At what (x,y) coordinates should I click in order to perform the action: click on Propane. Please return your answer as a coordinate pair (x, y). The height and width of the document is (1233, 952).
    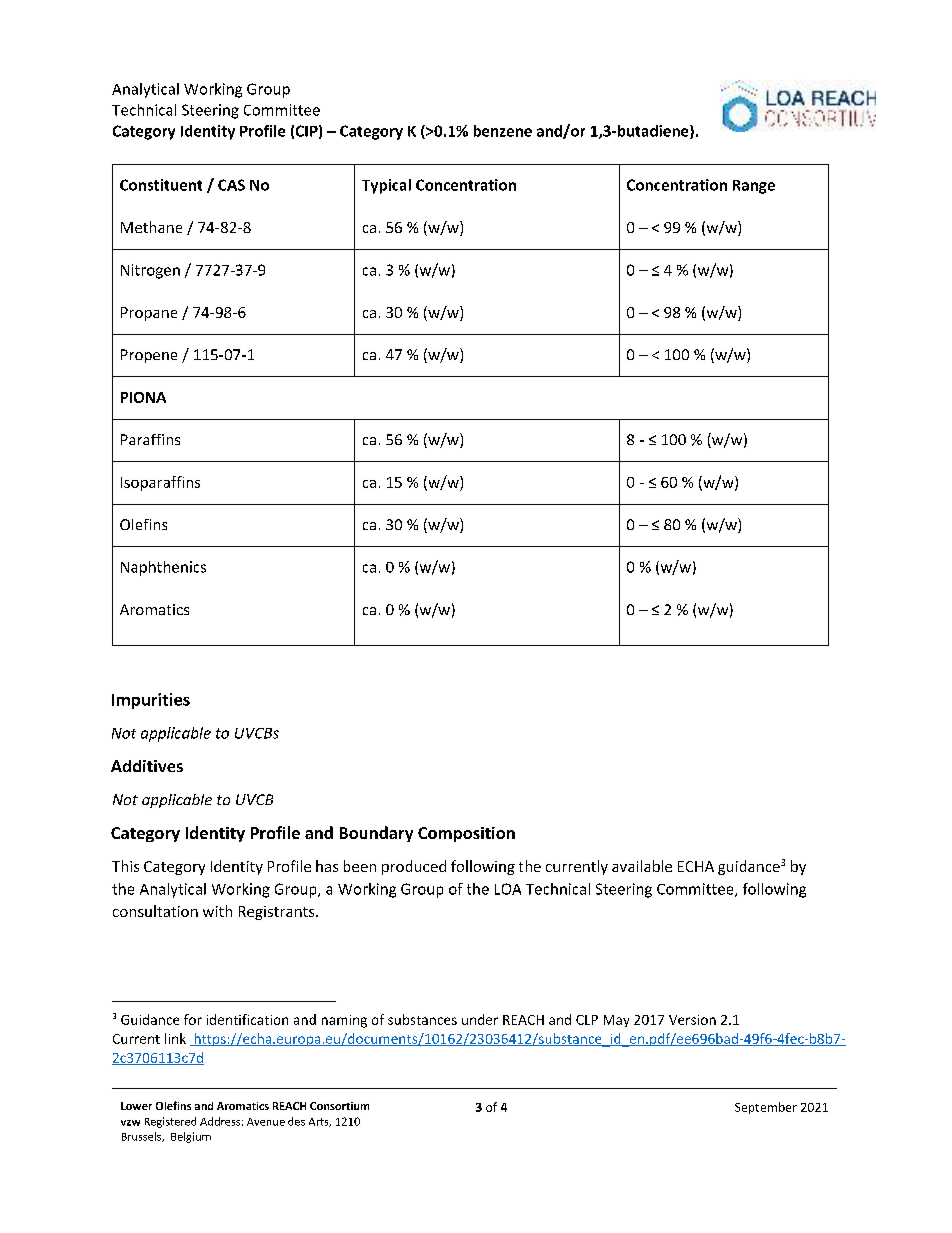
    Looking at the image, I should click on (149, 314).
